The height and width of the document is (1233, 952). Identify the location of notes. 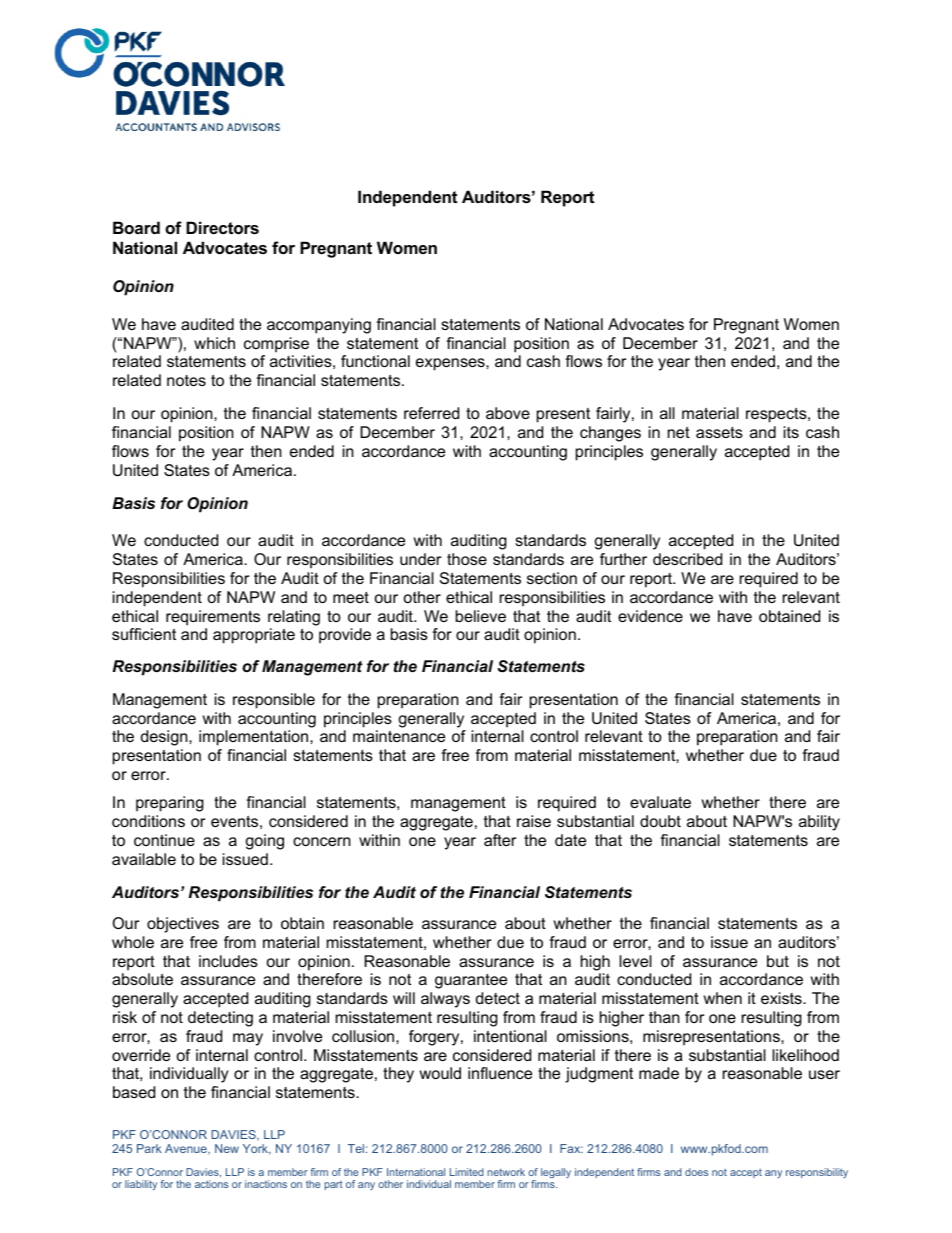
(186, 380).
